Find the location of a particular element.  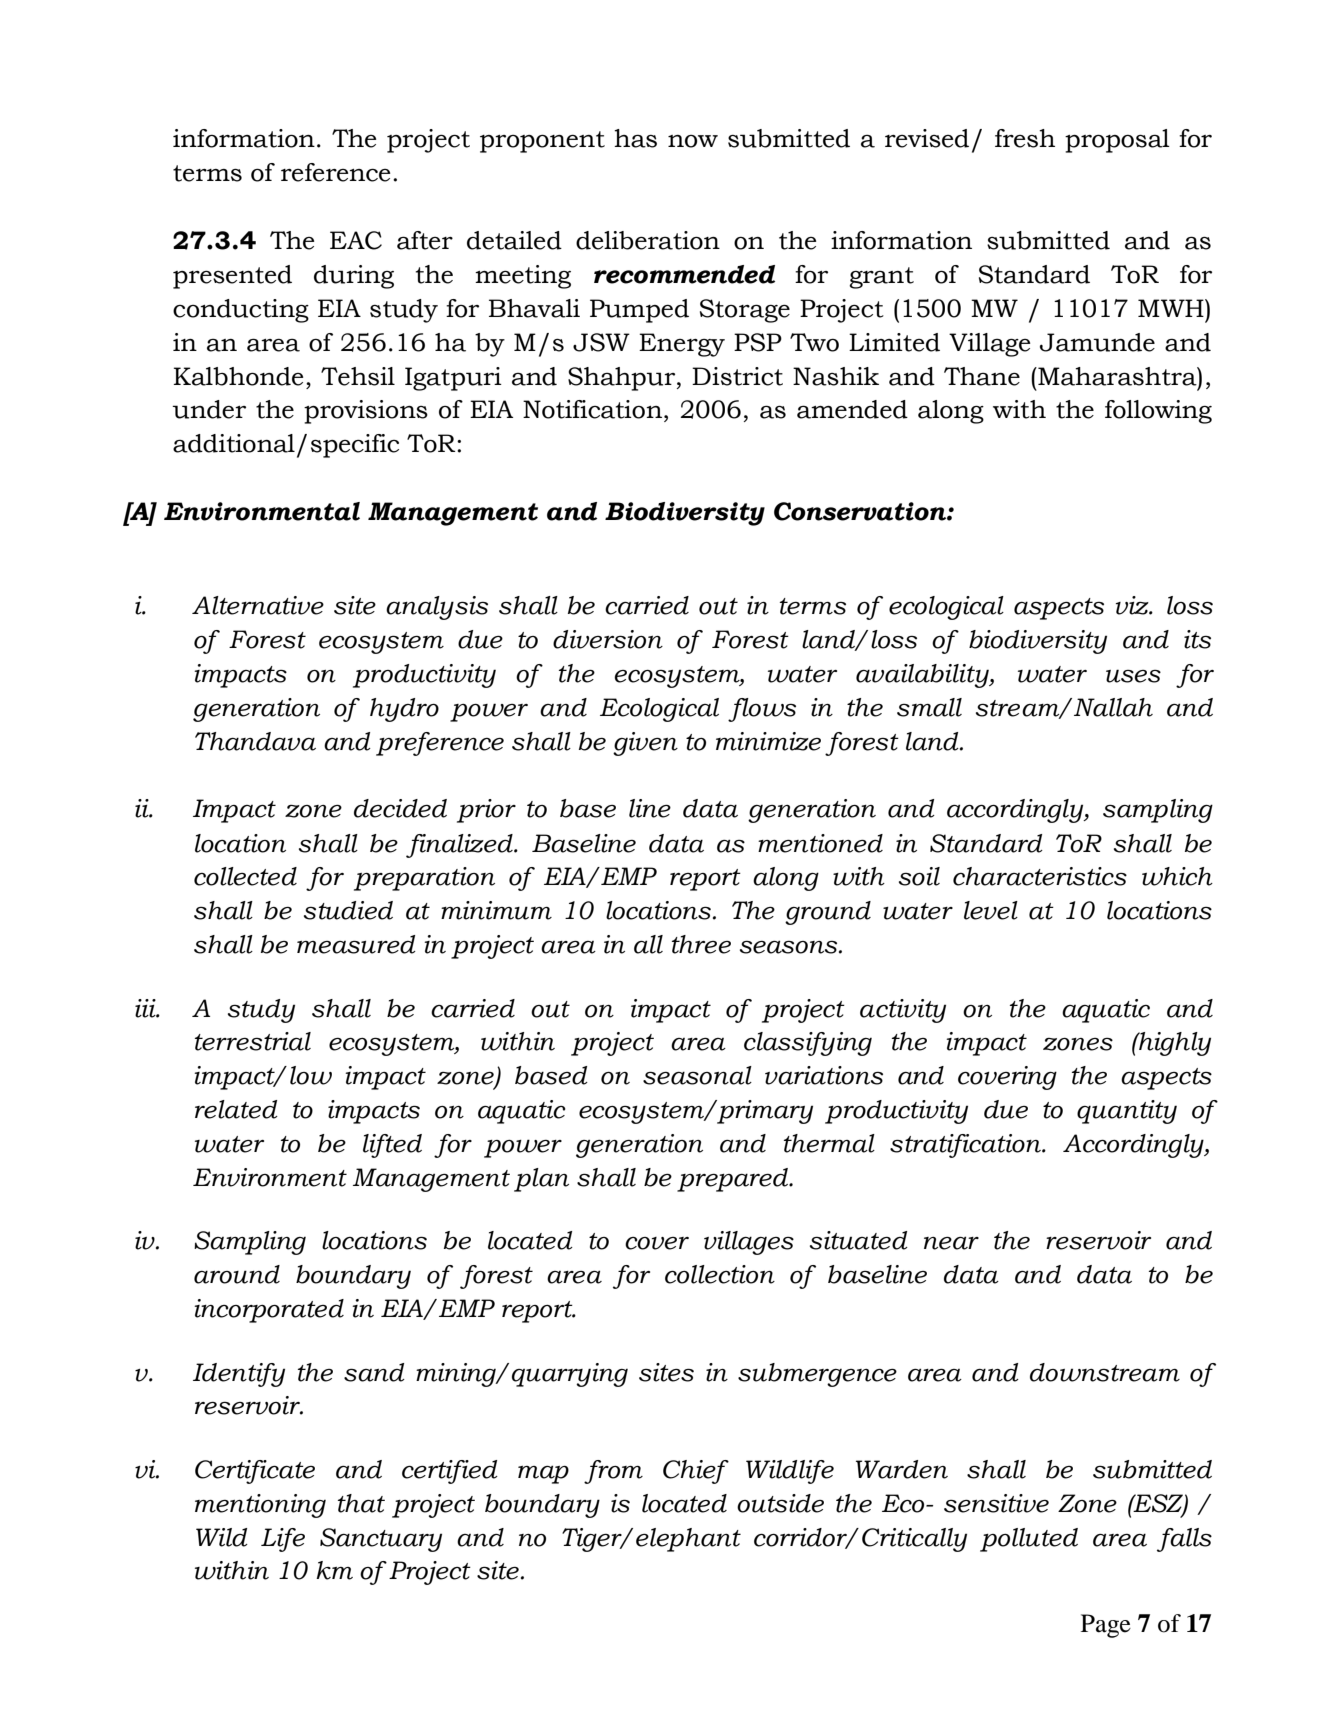

EAC is located at coordinates (356, 240).
